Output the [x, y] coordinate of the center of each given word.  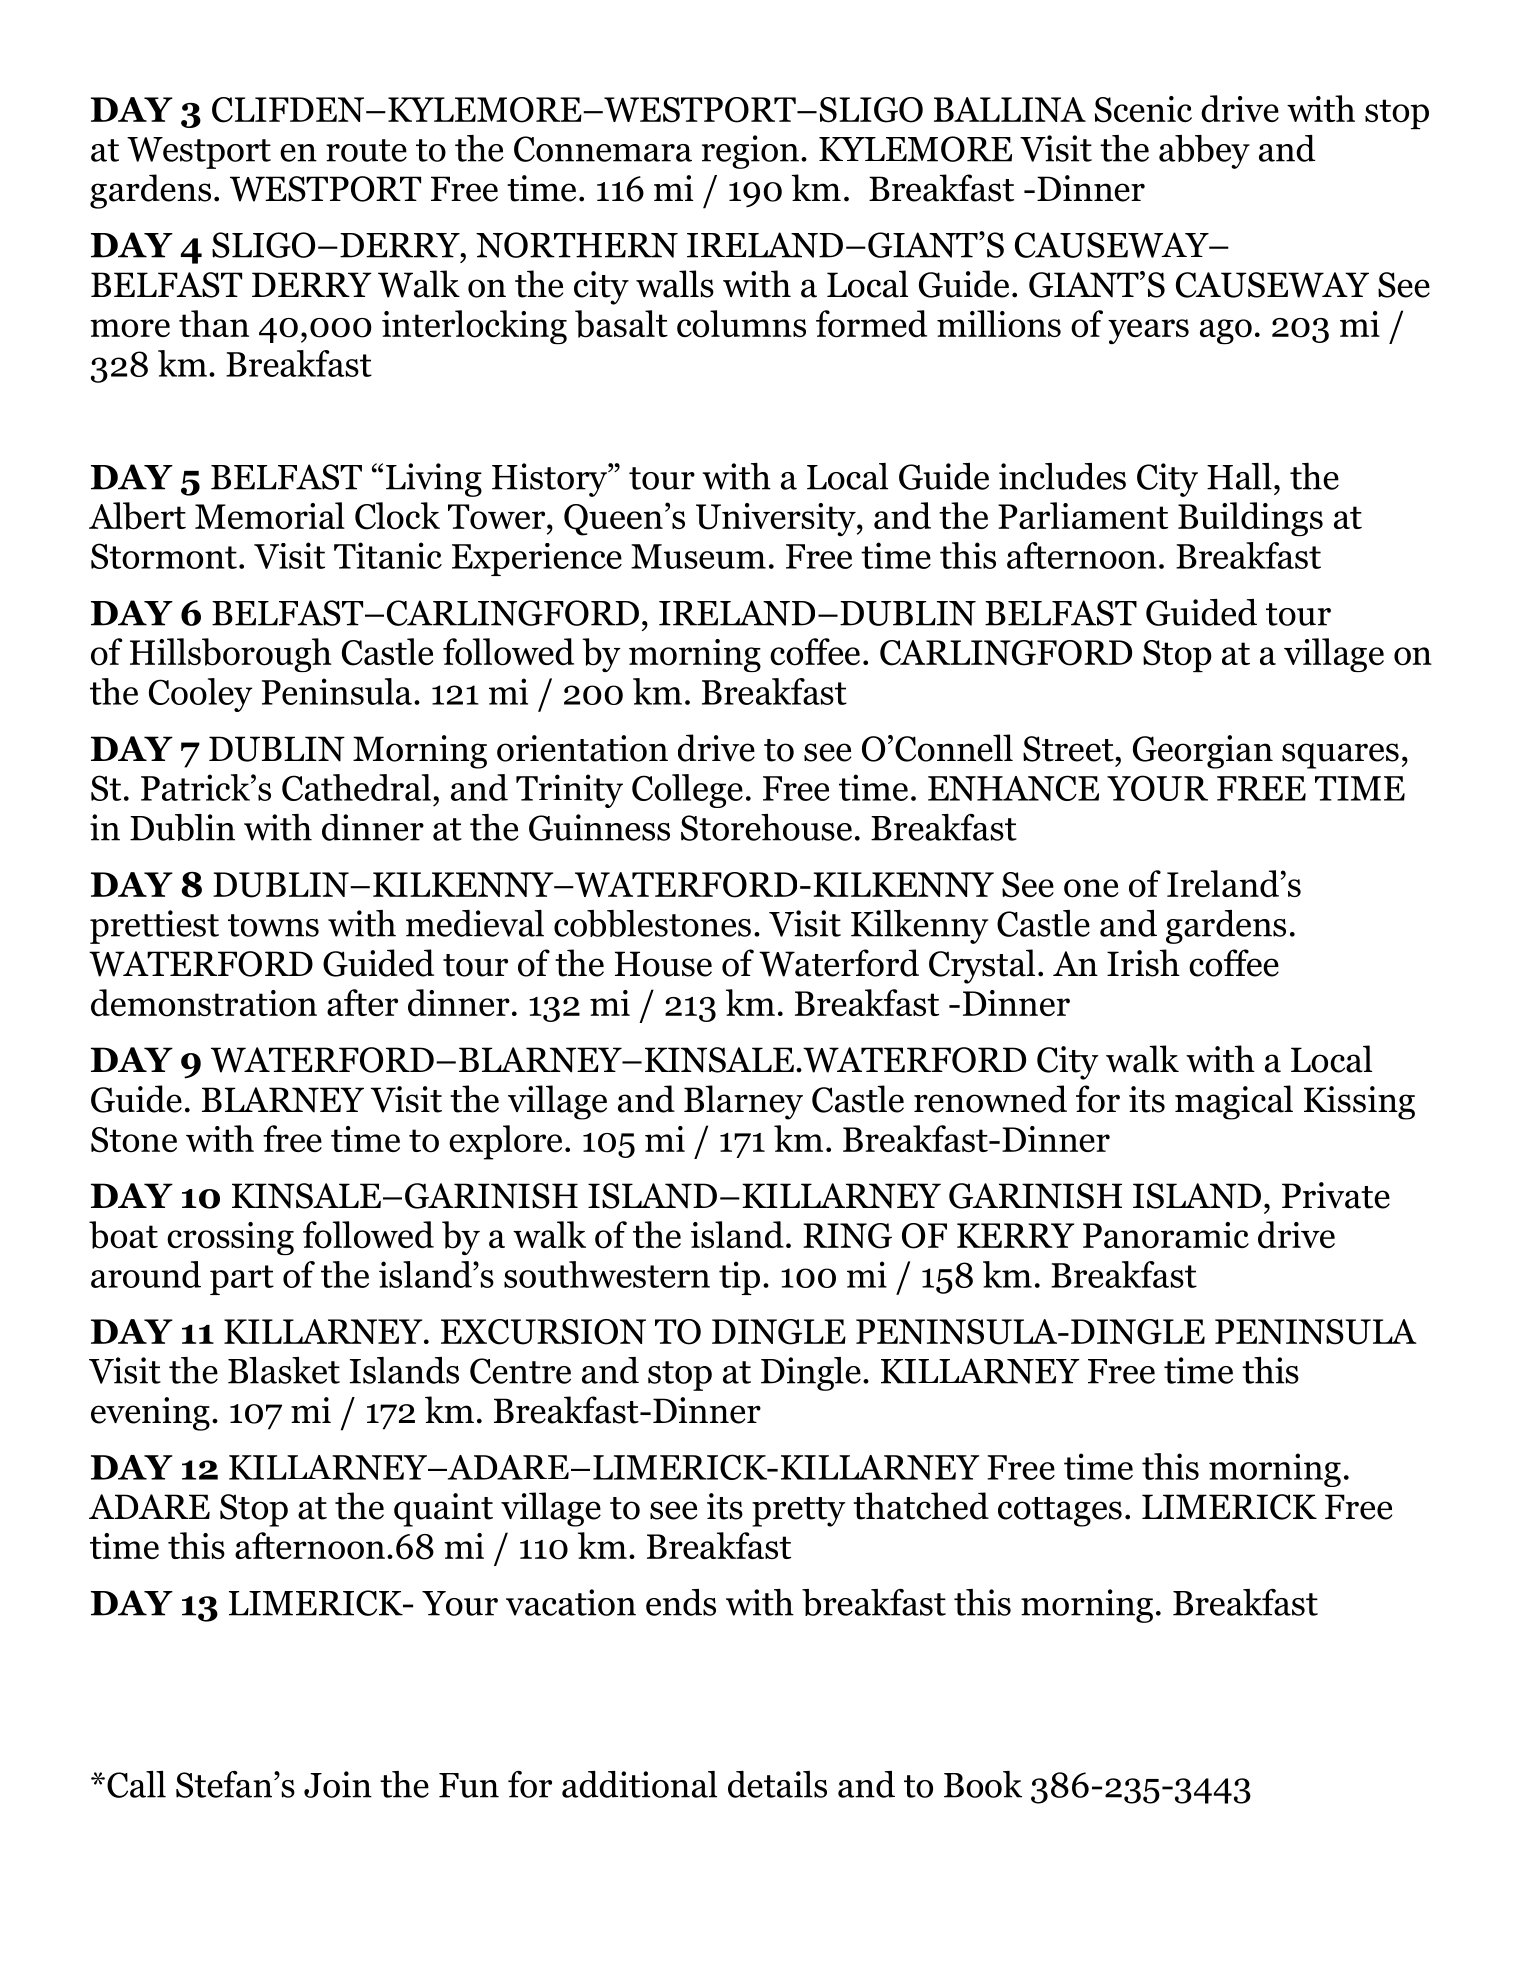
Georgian [1203, 752]
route [366, 150]
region [750, 152]
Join [338, 1784]
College [687, 791]
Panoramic [1166, 1235]
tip [739, 1278]
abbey [1204, 152]
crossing [230, 1238]
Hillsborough [231, 655]
